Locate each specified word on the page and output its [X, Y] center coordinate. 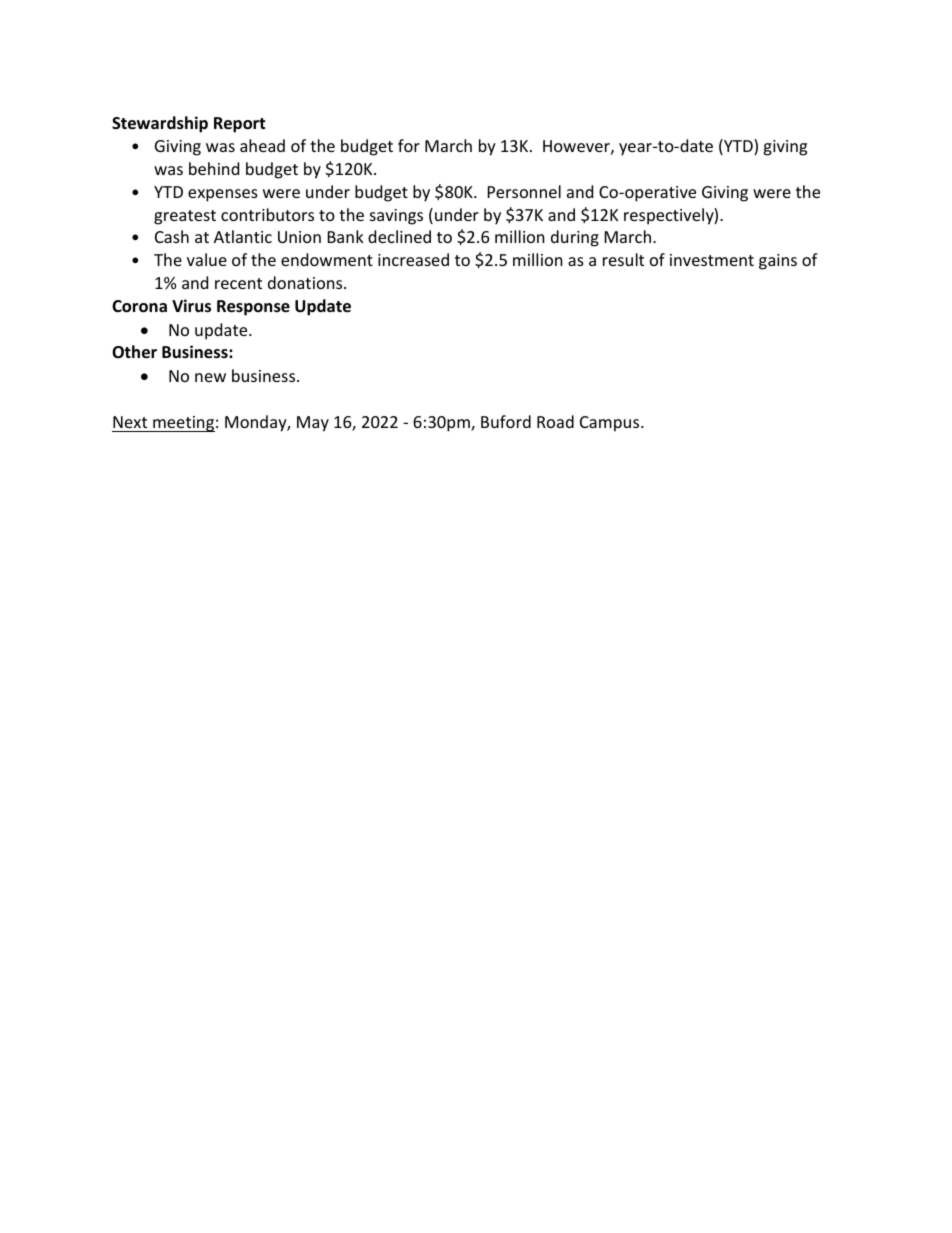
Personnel [524, 191]
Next [130, 422]
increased [413, 259]
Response [253, 308]
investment [712, 260]
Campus [611, 424]
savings [396, 217]
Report [239, 125]
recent [238, 283]
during [575, 238]
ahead [262, 145]
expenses [223, 195]
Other [134, 352]
